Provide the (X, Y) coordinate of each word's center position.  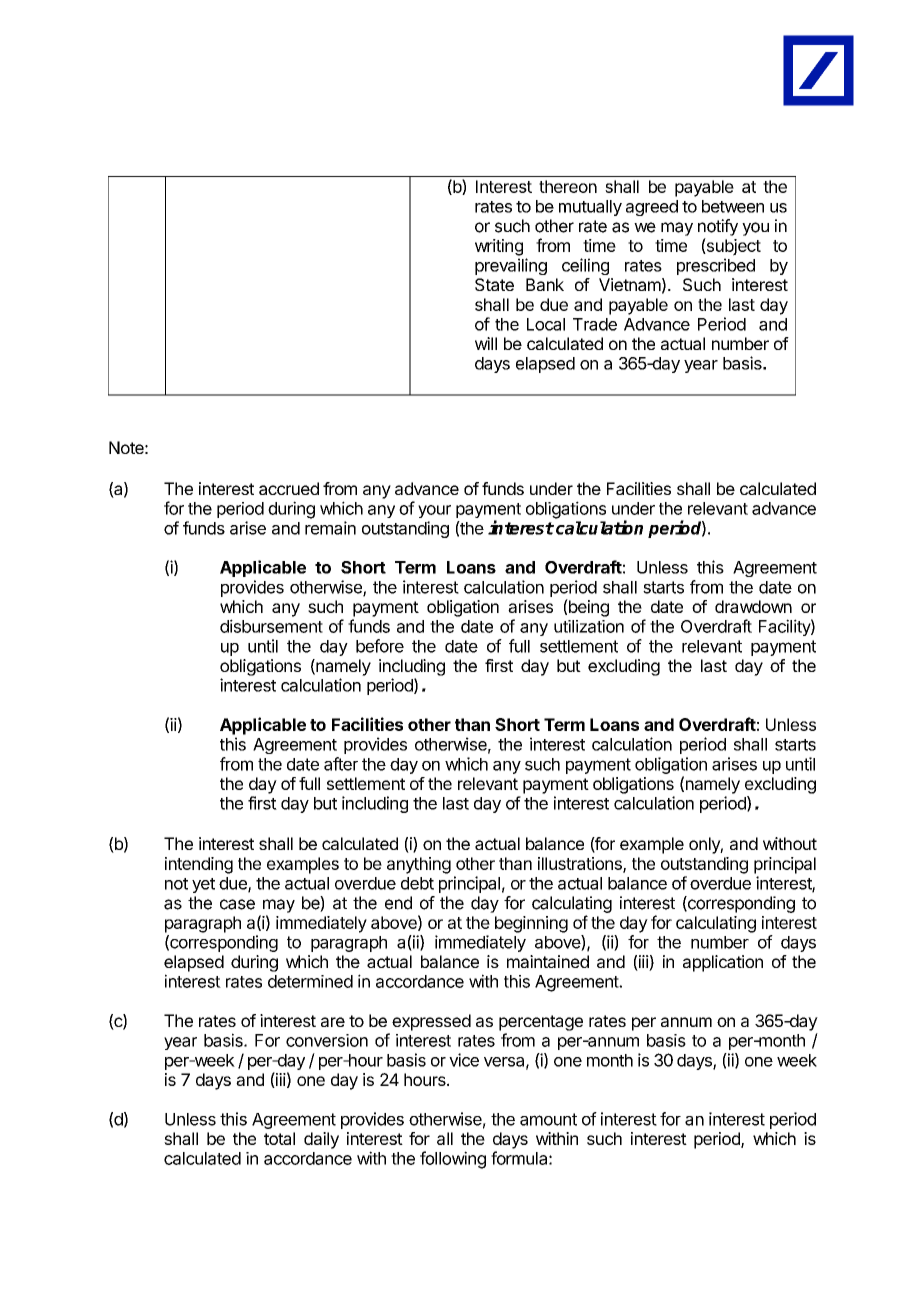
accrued (289, 488)
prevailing (511, 266)
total (279, 1138)
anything (419, 865)
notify (718, 227)
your (434, 511)
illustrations (581, 865)
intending (199, 865)
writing (499, 247)
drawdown (753, 606)
